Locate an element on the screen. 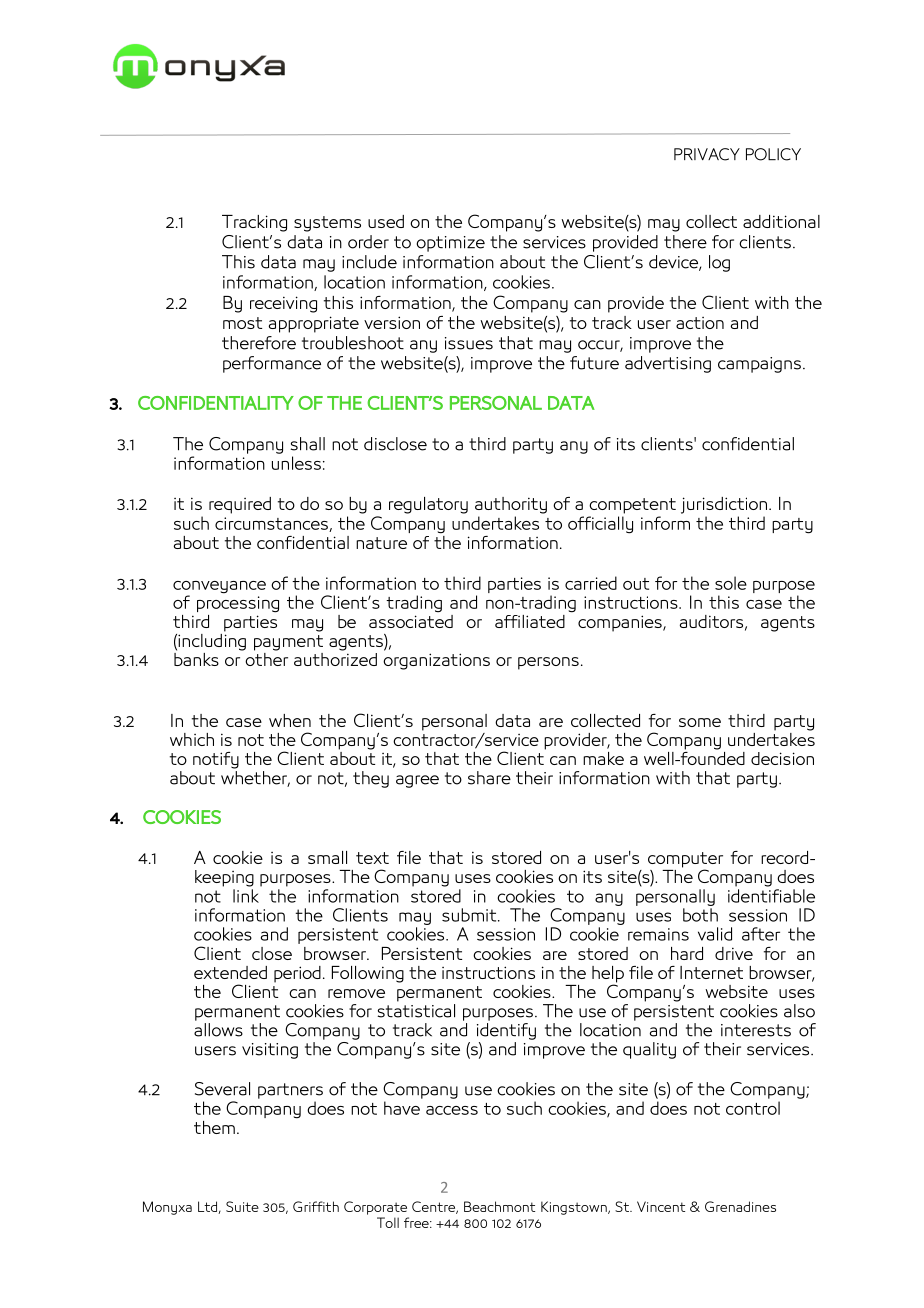 This screenshot has width=924, height=1308. Suite is located at coordinates (242, 1206).
